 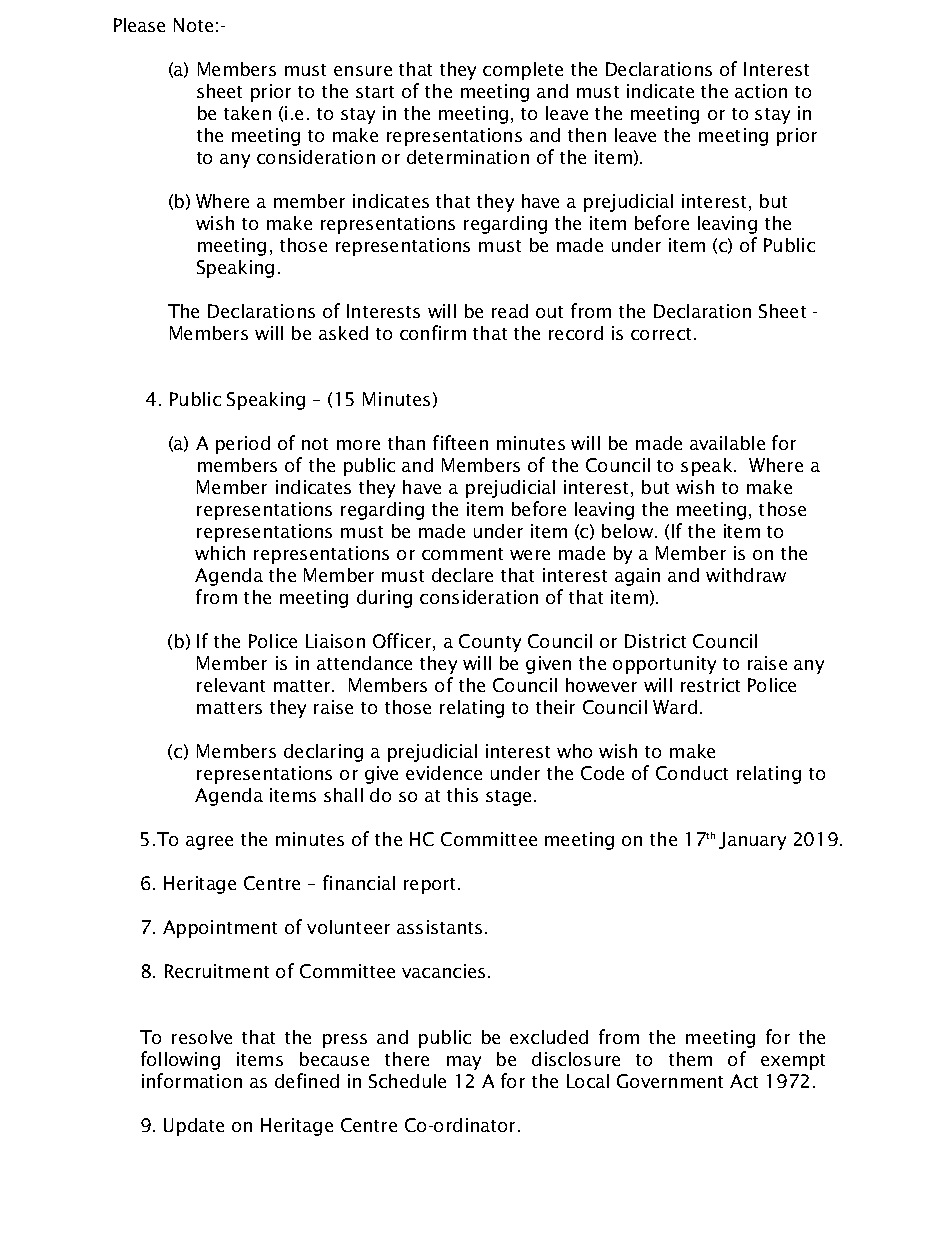 What do you see at coordinates (523, 71) in the screenshot?
I see `complete` at bounding box center [523, 71].
